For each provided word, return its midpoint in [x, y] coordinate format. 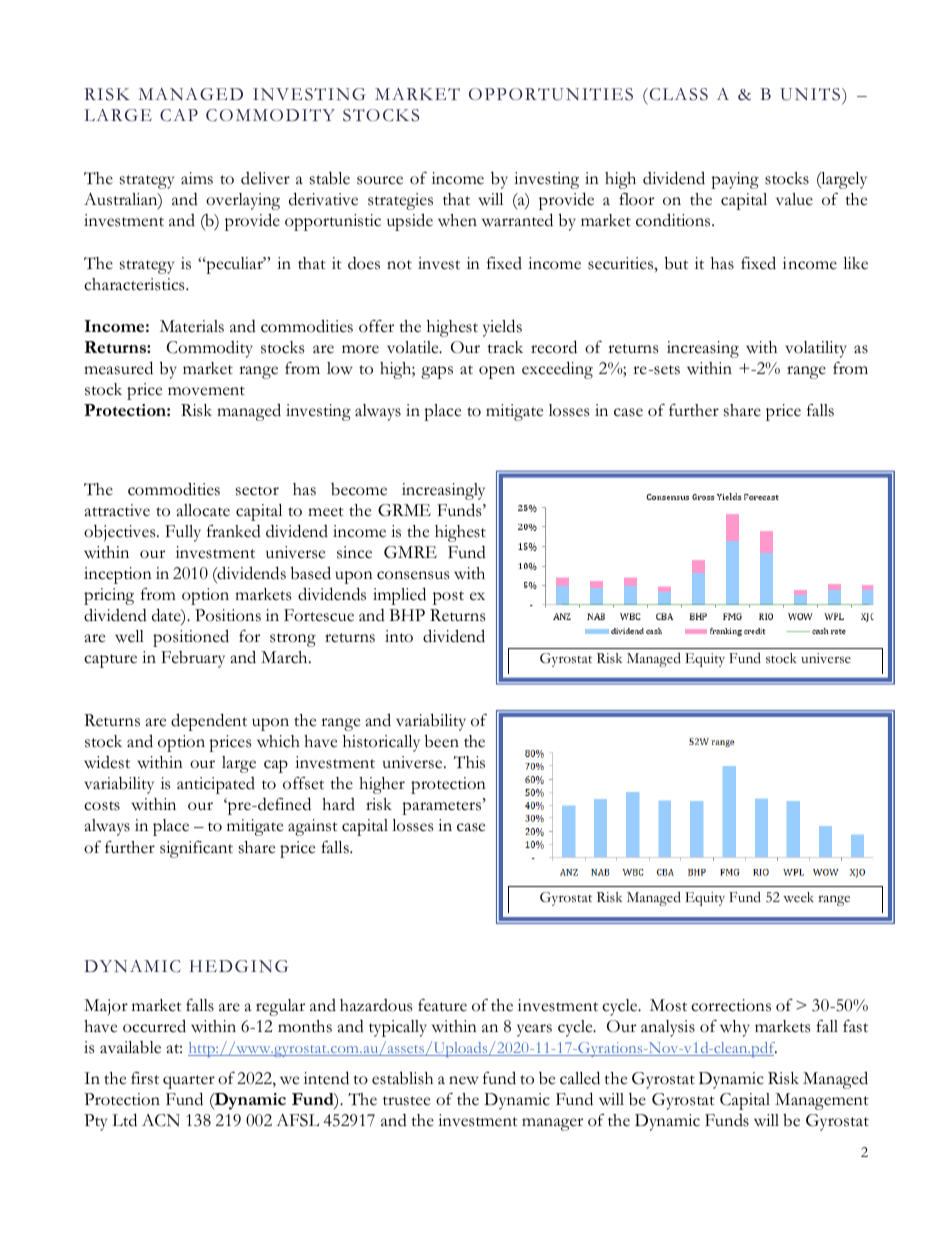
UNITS [811, 94]
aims [197, 178]
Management [822, 1101]
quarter [189, 1082]
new [464, 1080]
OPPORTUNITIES [551, 94]
